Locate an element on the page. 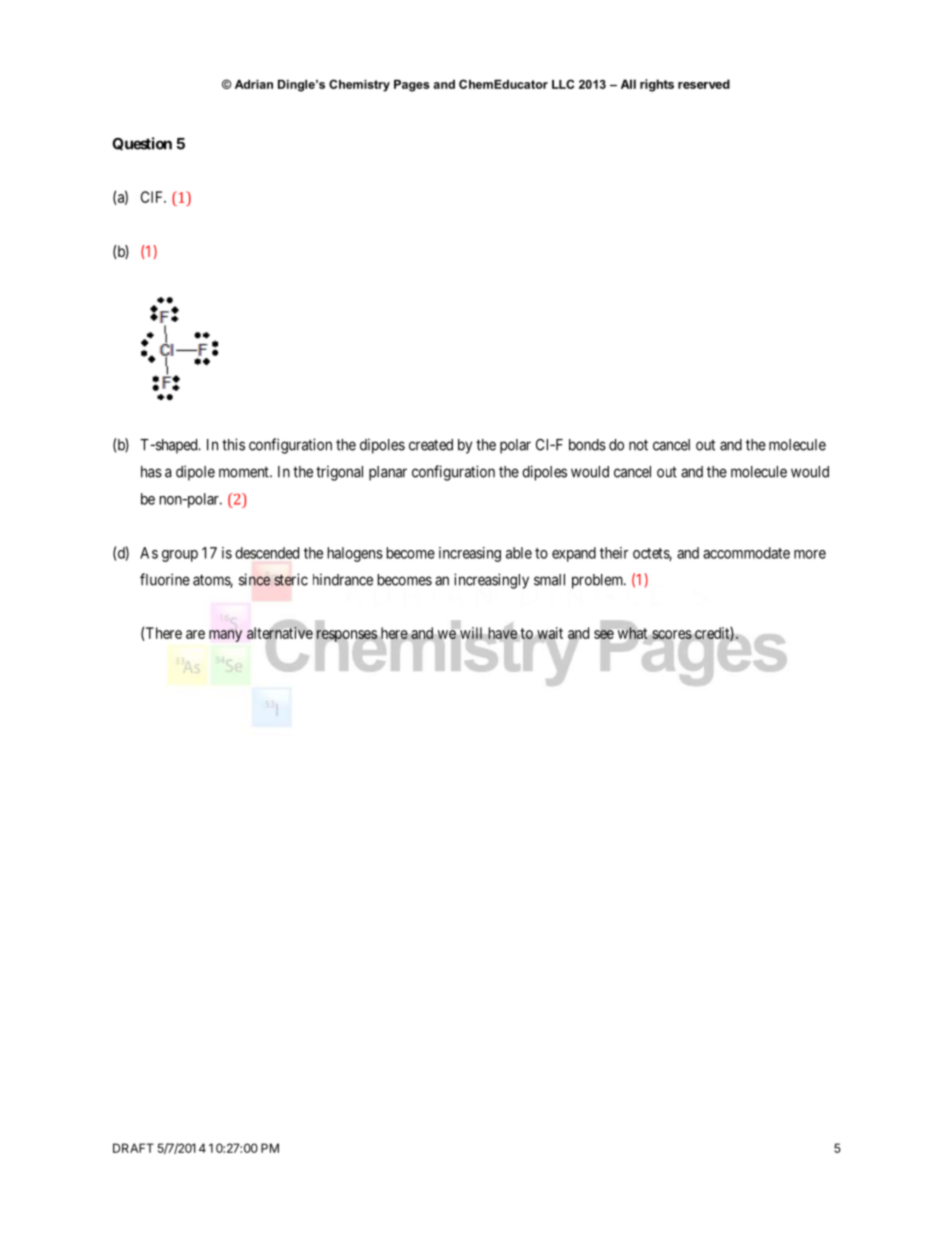 This page has height=1233, width=952. many is located at coordinates (225, 636).
